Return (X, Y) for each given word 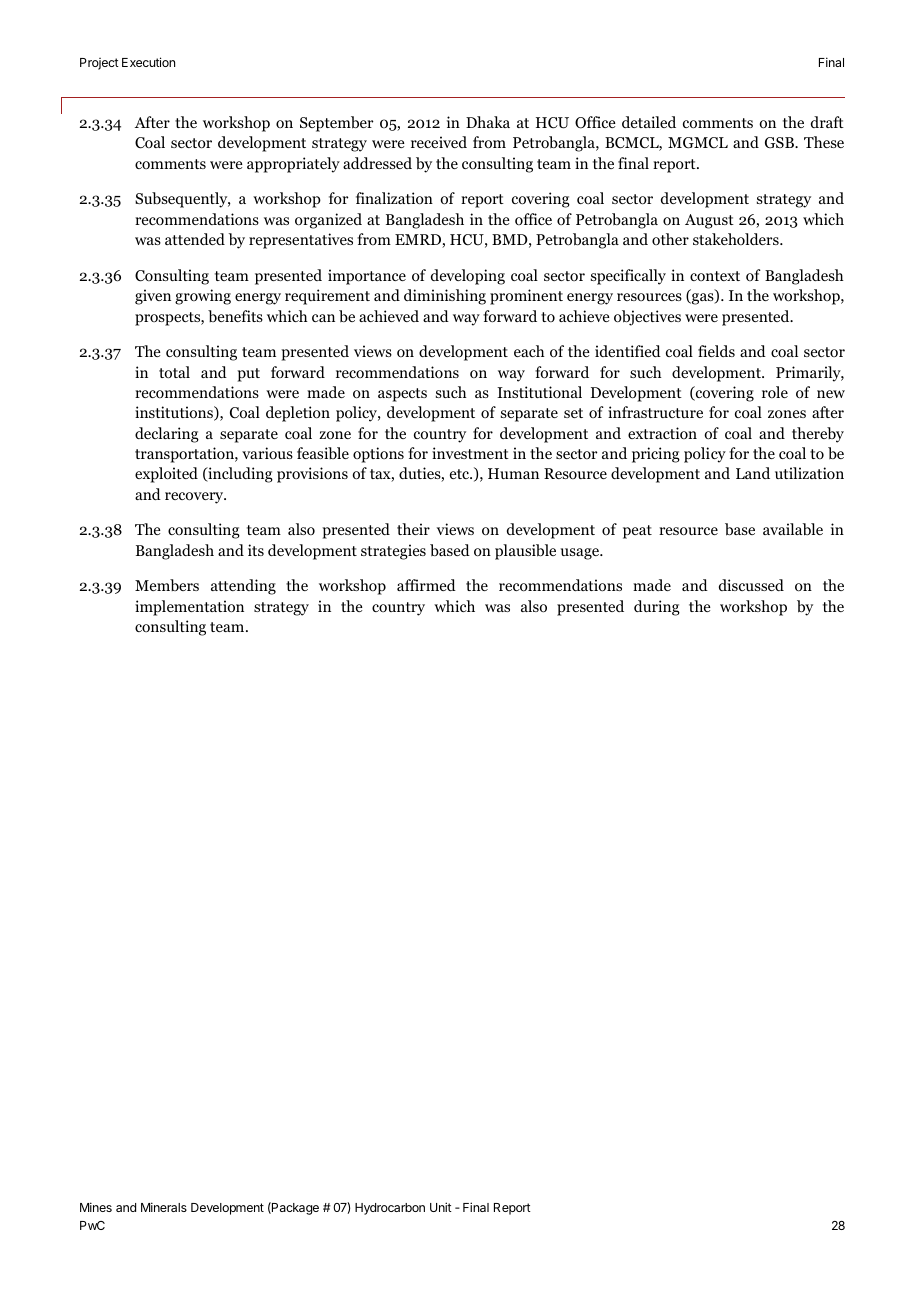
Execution (148, 62)
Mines (96, 1207)
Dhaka (488, 122)
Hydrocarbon (390, 1209)
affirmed (426, 585)
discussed (751, 585)
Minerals (164, 1207)
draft (827, 122)
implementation (189, 608)
